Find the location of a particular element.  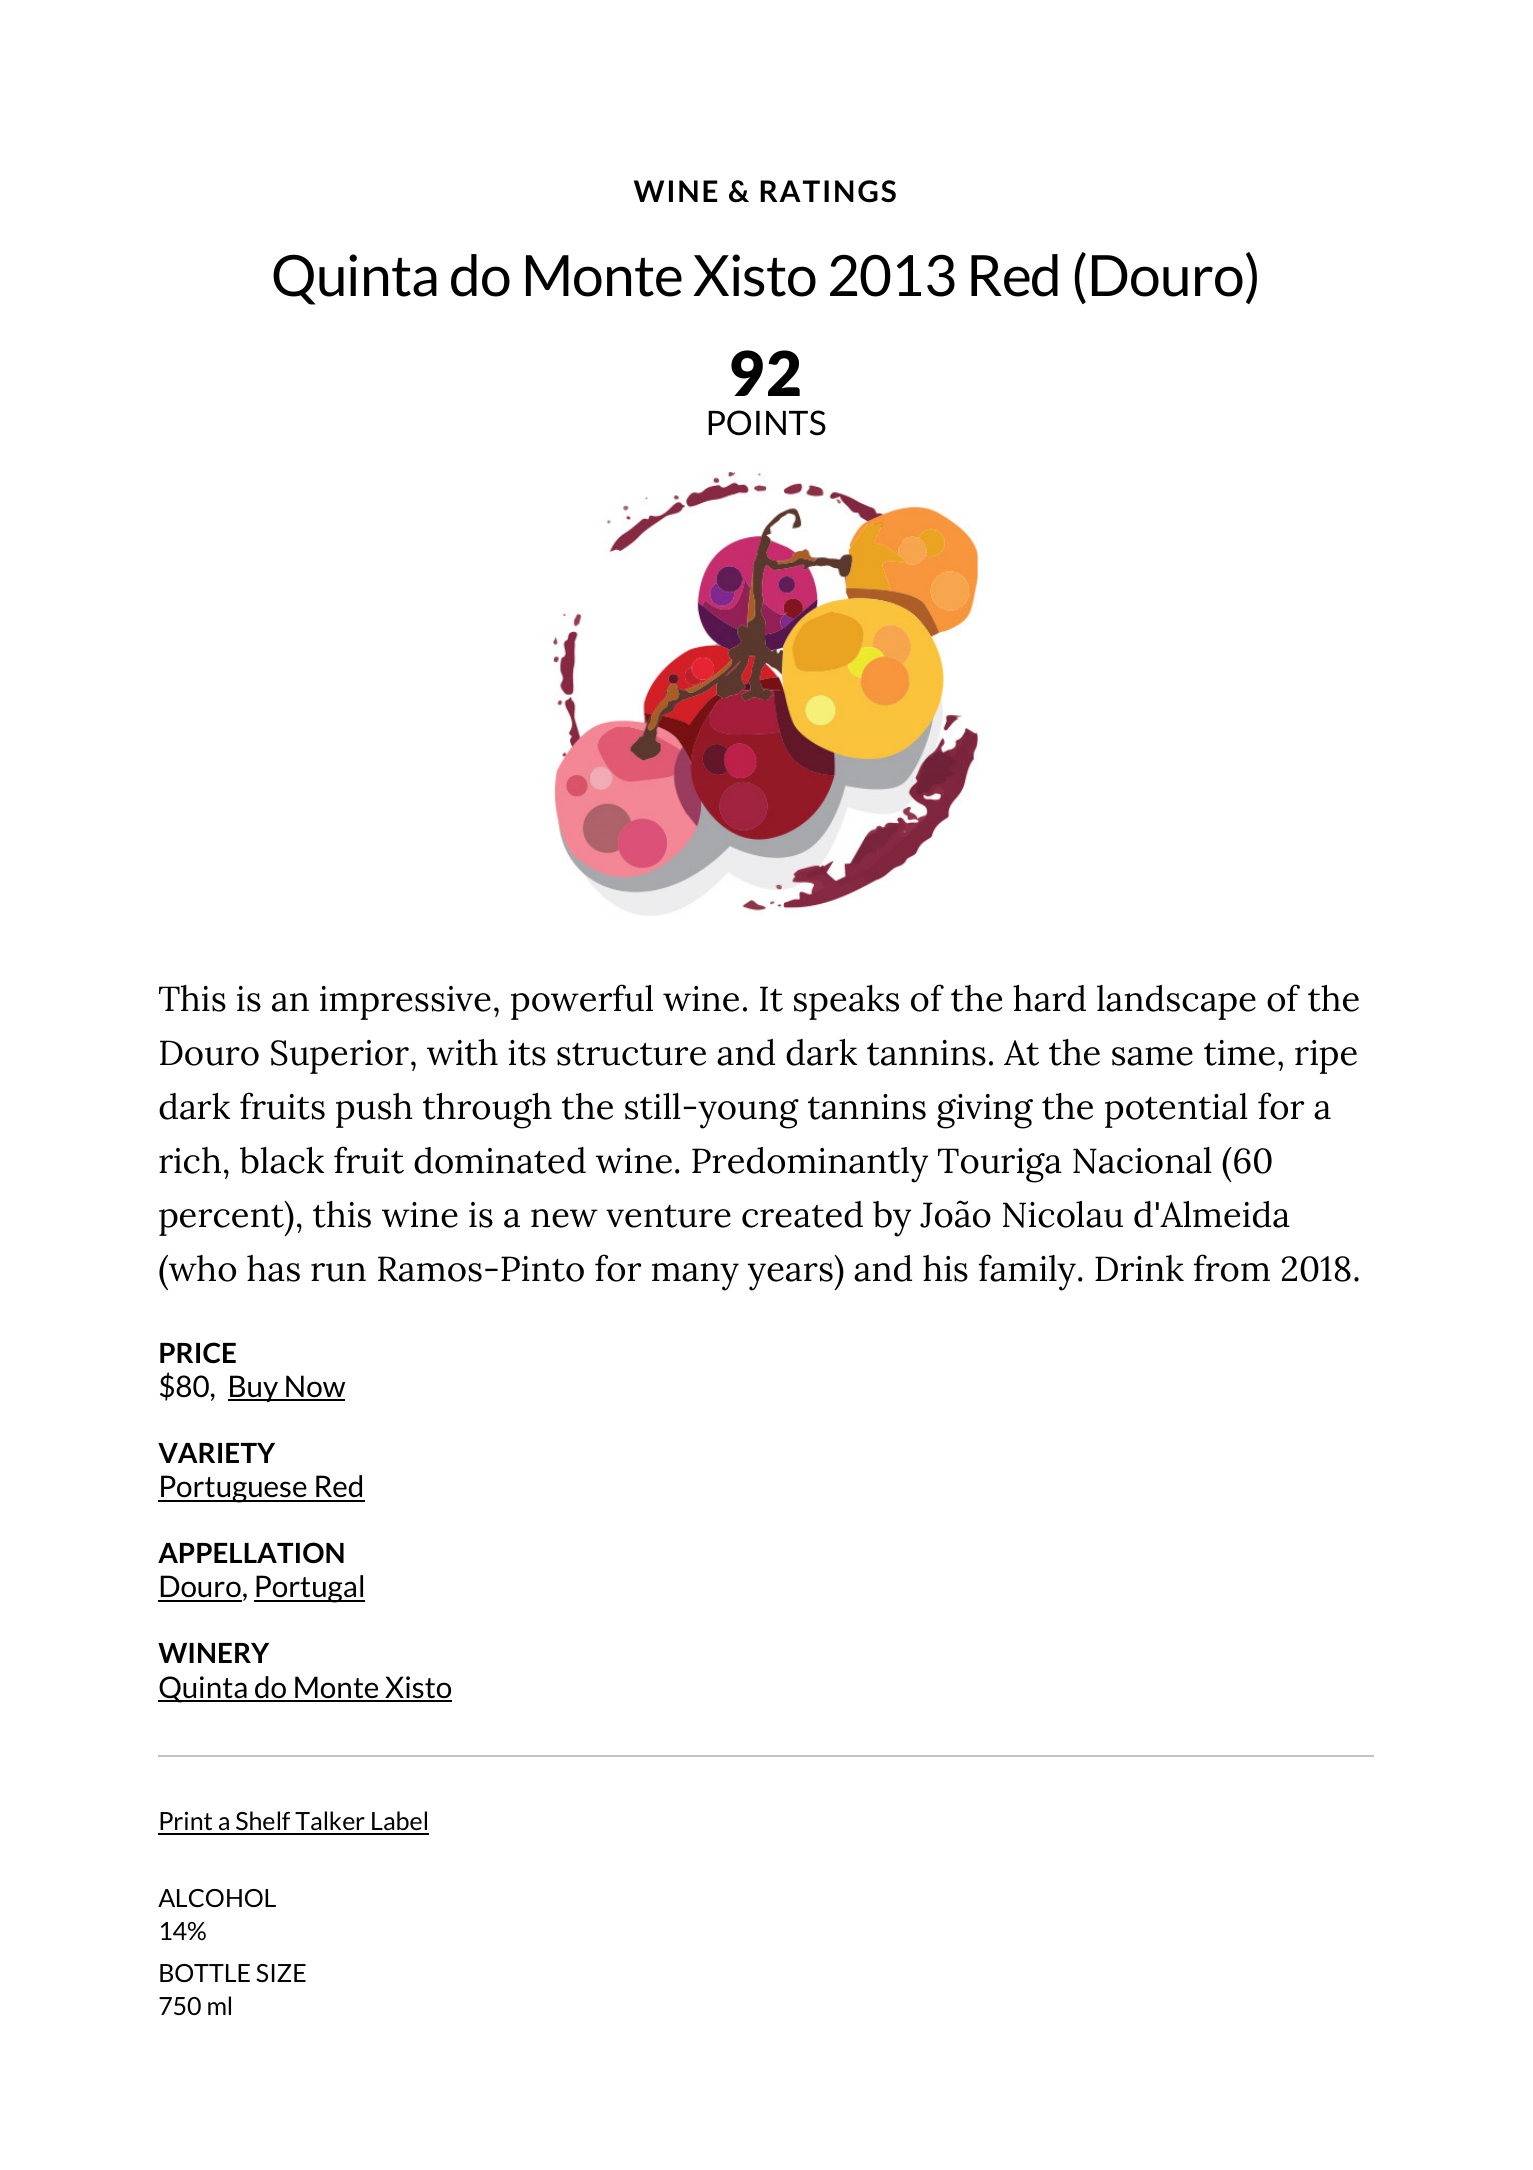

years is located at coordinates (791, 1277).
